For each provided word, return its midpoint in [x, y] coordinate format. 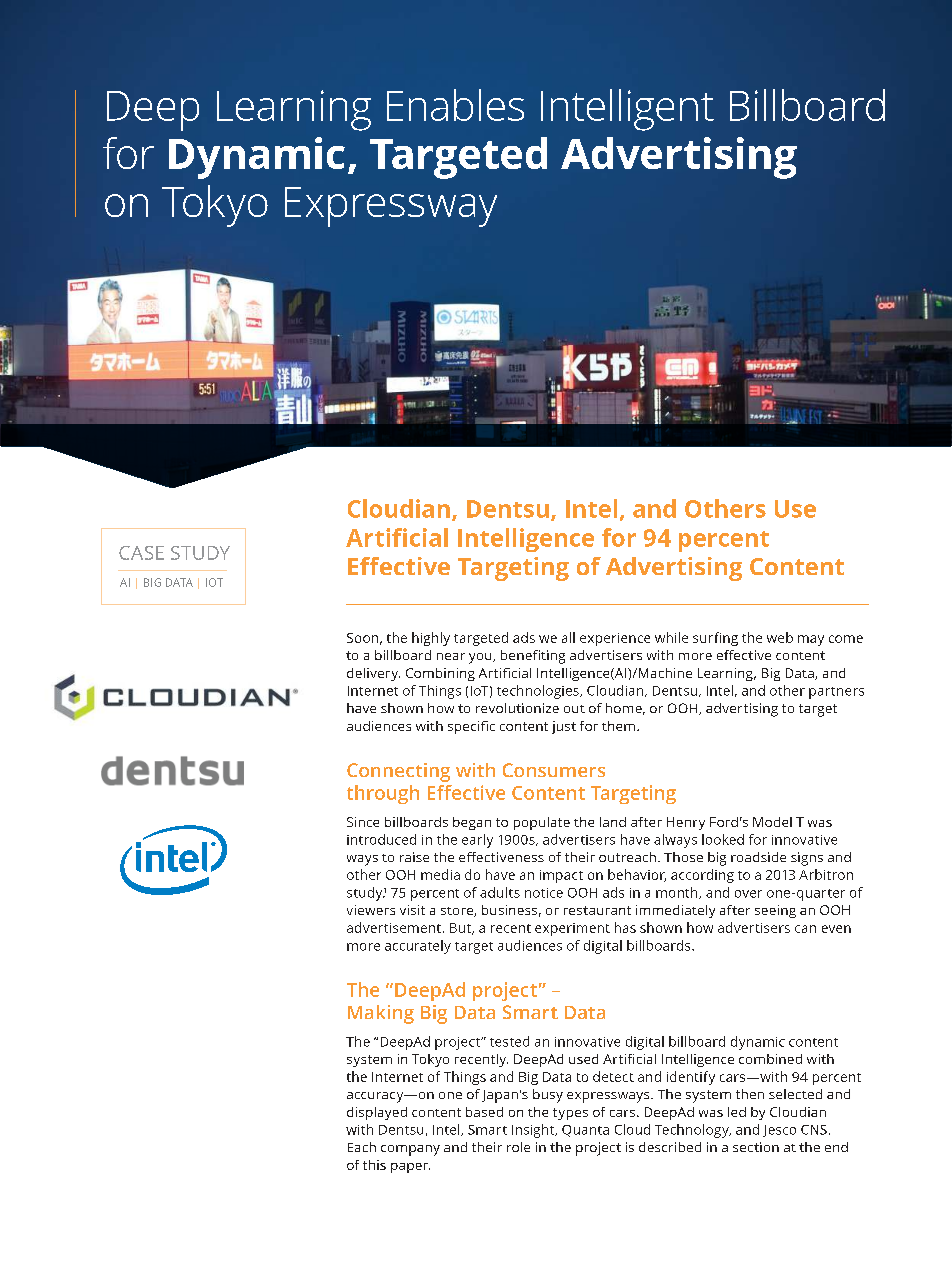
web [780, 637]
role [518, 1147]
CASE [141, 553]
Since [363, 822]
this [374, 1165]
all [568, 637]
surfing [715, 639]
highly [431, 639]
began [472, 823]
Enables [455, 105]
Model [772, 822]
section [756, 1147]
